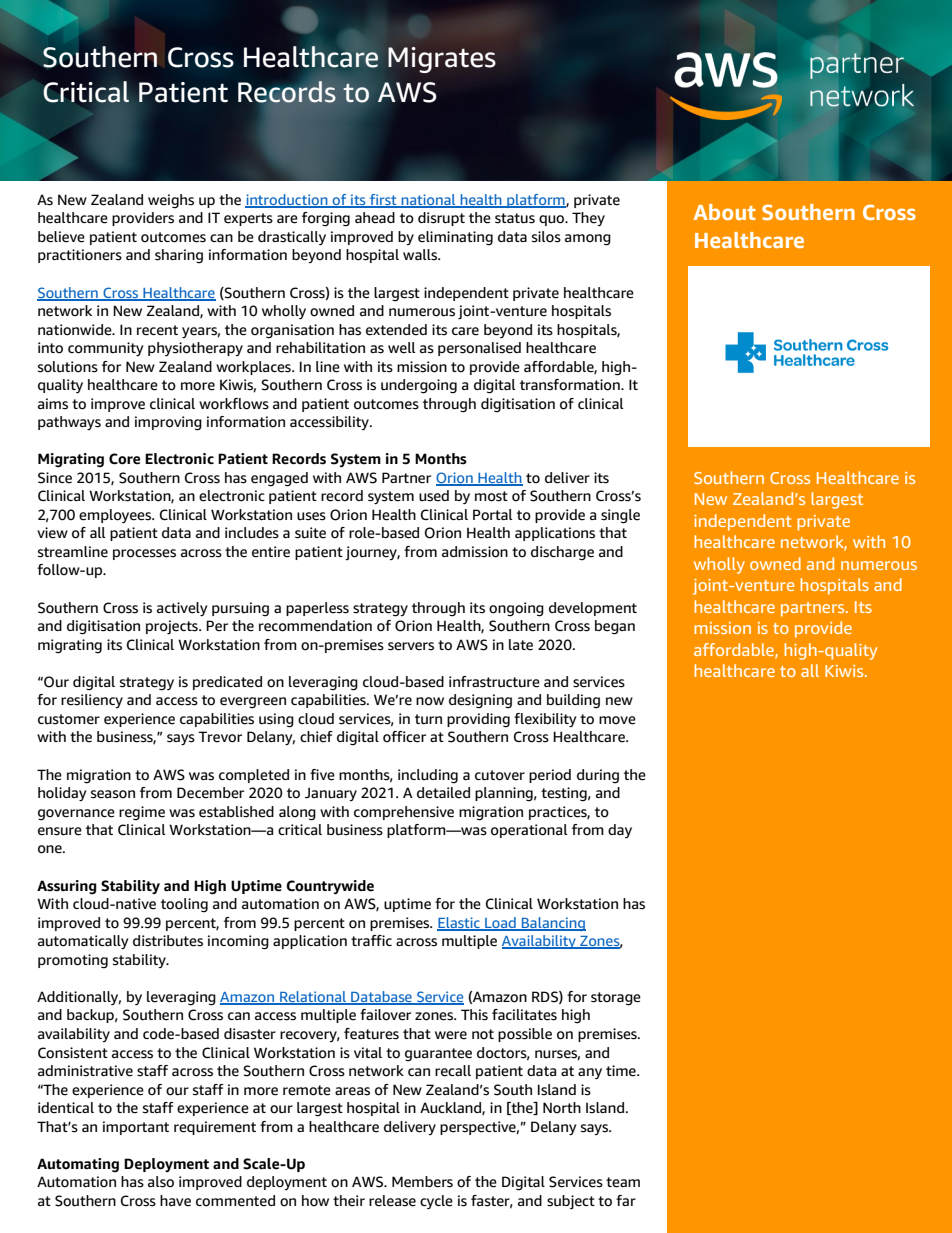 Image resolution: width=952 pixels, height=1233 pixels. I want to click on weighs, so click(171, 201).
